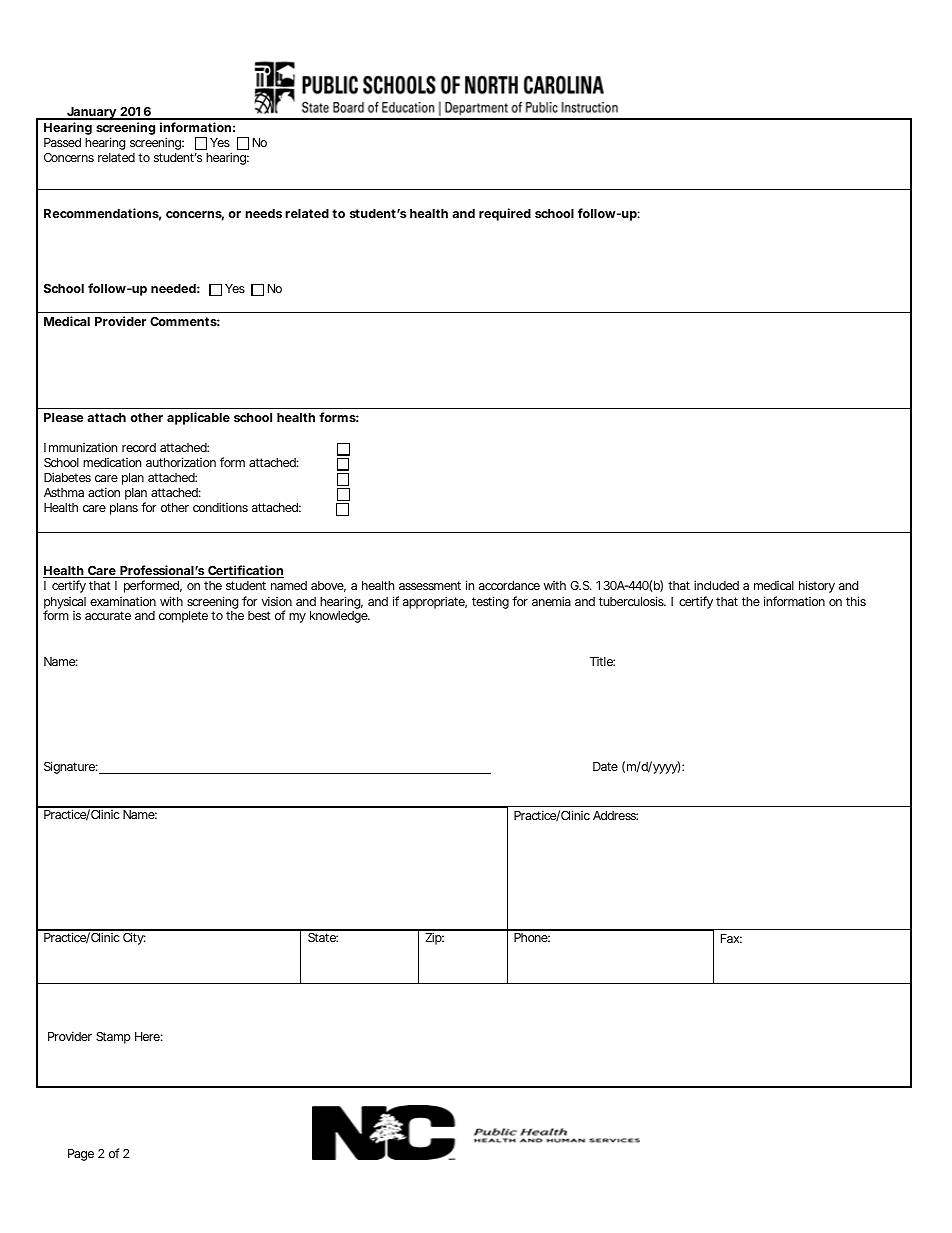  I want to click on applicable, so click(198, 418).
